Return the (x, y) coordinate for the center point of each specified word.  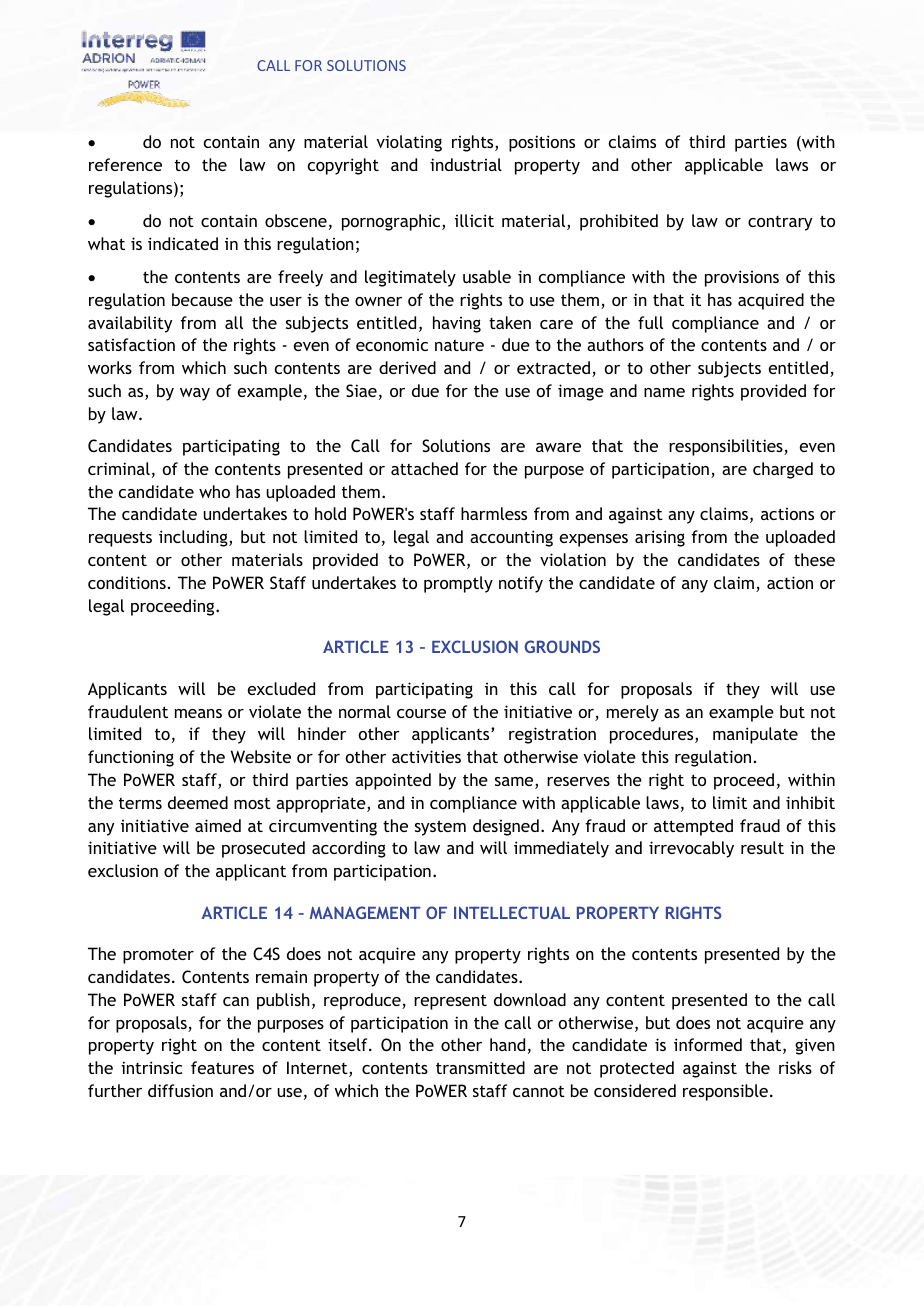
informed (708, 1044)
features (222, 1067)
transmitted (480, 1067)
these (814, 559)
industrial (466, 164)
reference (125, 164)
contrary (780, 223)
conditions (127, 582)
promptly (458, 584)
